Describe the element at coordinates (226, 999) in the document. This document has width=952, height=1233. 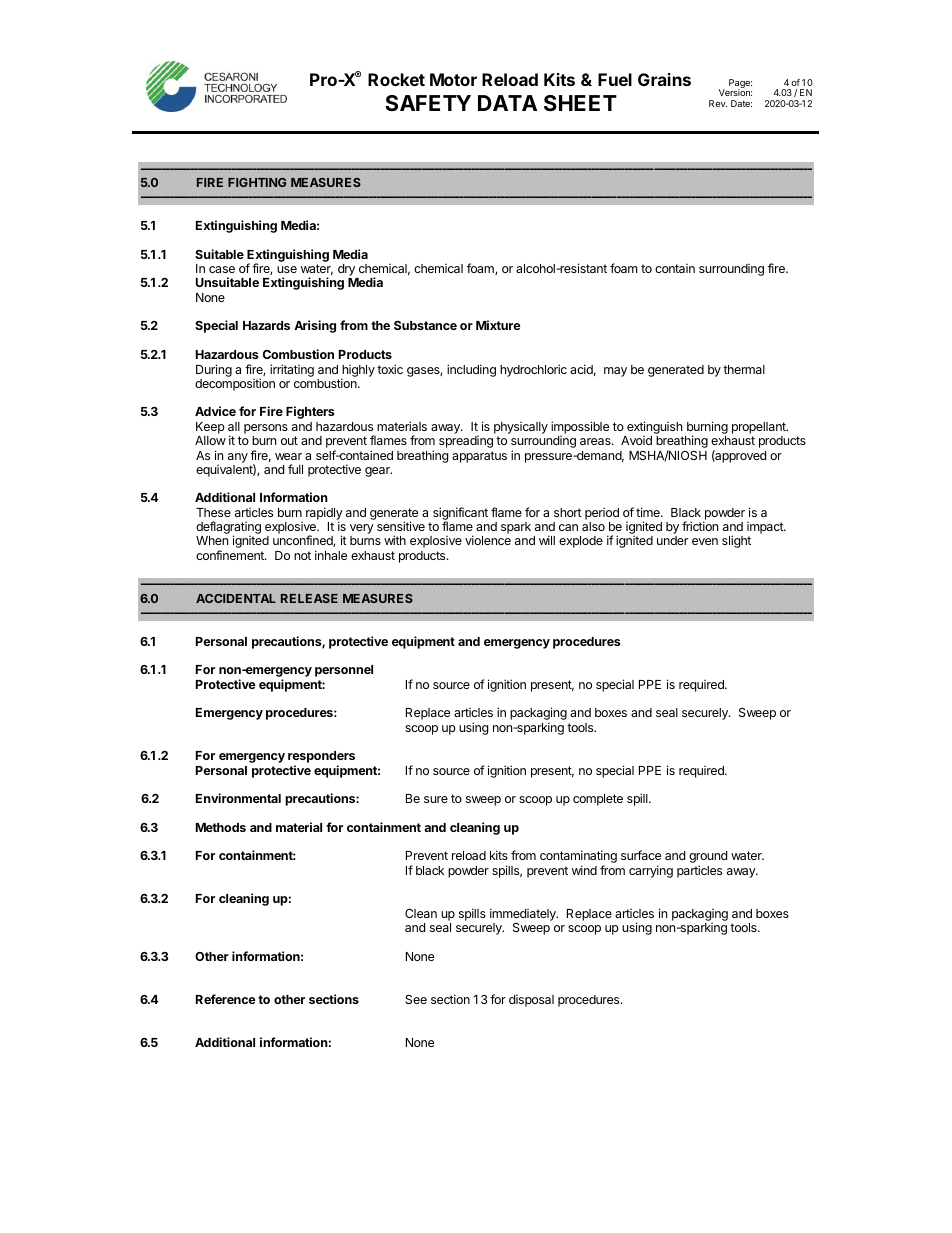
I see `Reference` at that location.
